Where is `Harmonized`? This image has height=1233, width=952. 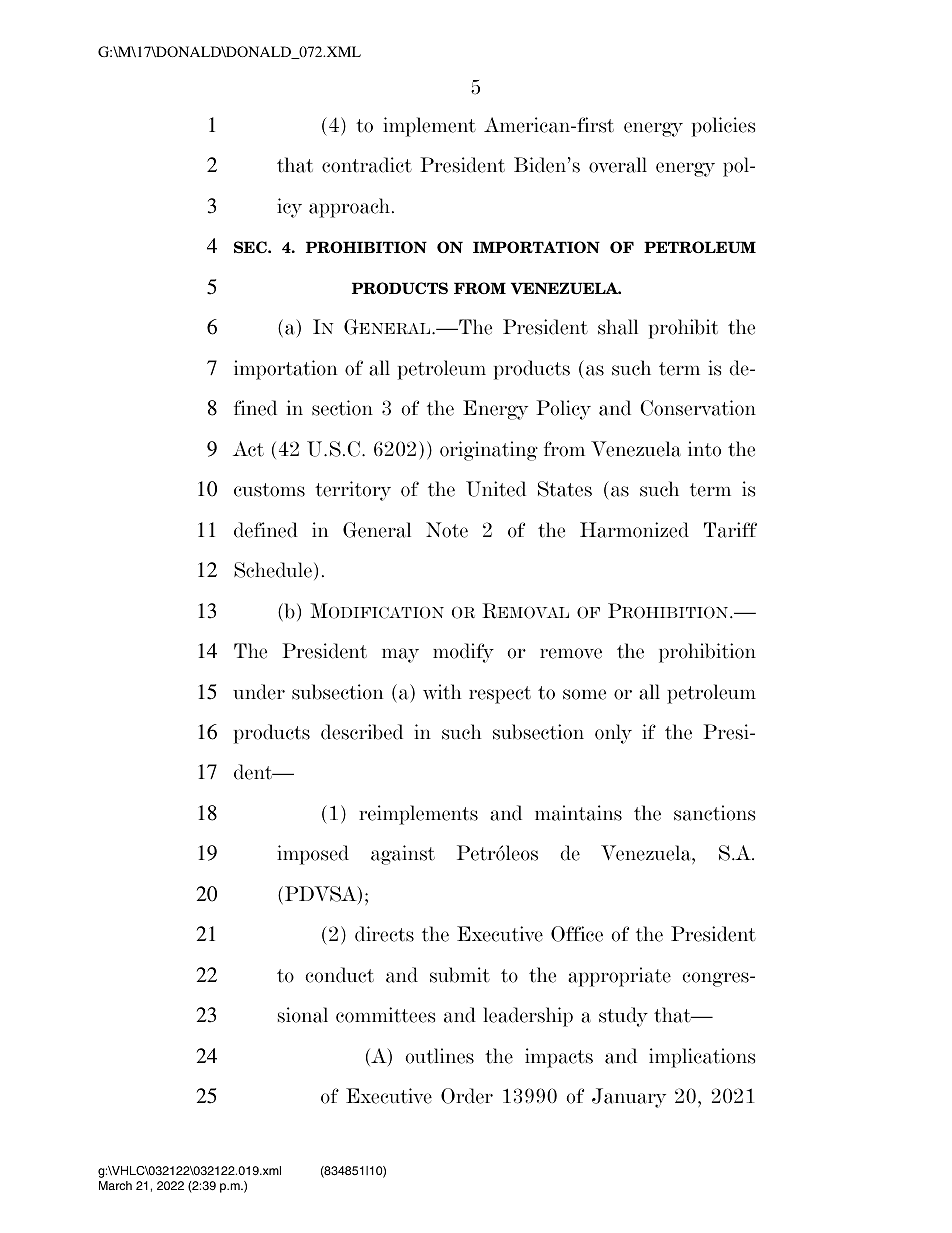
Harmonized is located at coordinates (634, 530).
